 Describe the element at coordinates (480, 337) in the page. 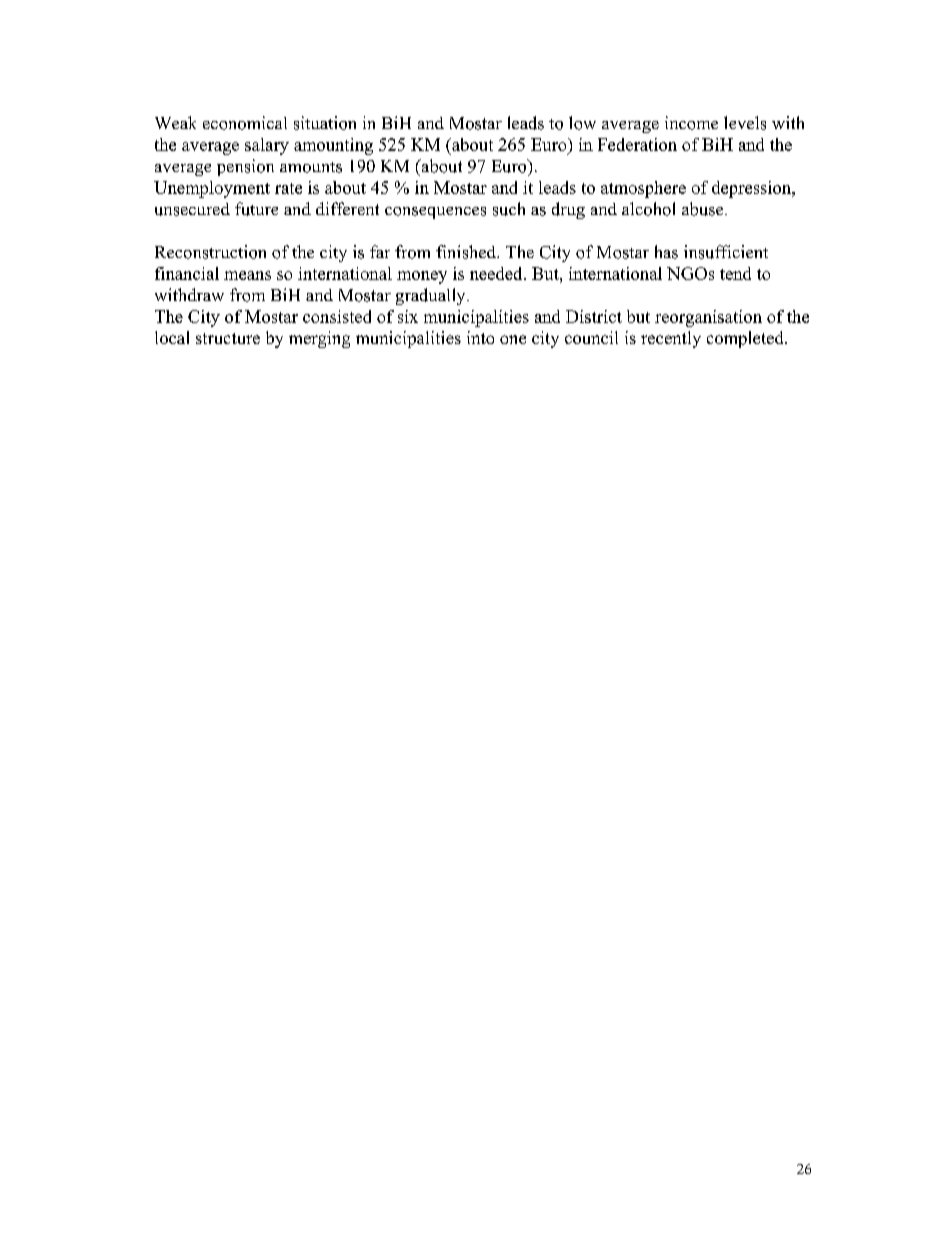

I see `into` at that location.
